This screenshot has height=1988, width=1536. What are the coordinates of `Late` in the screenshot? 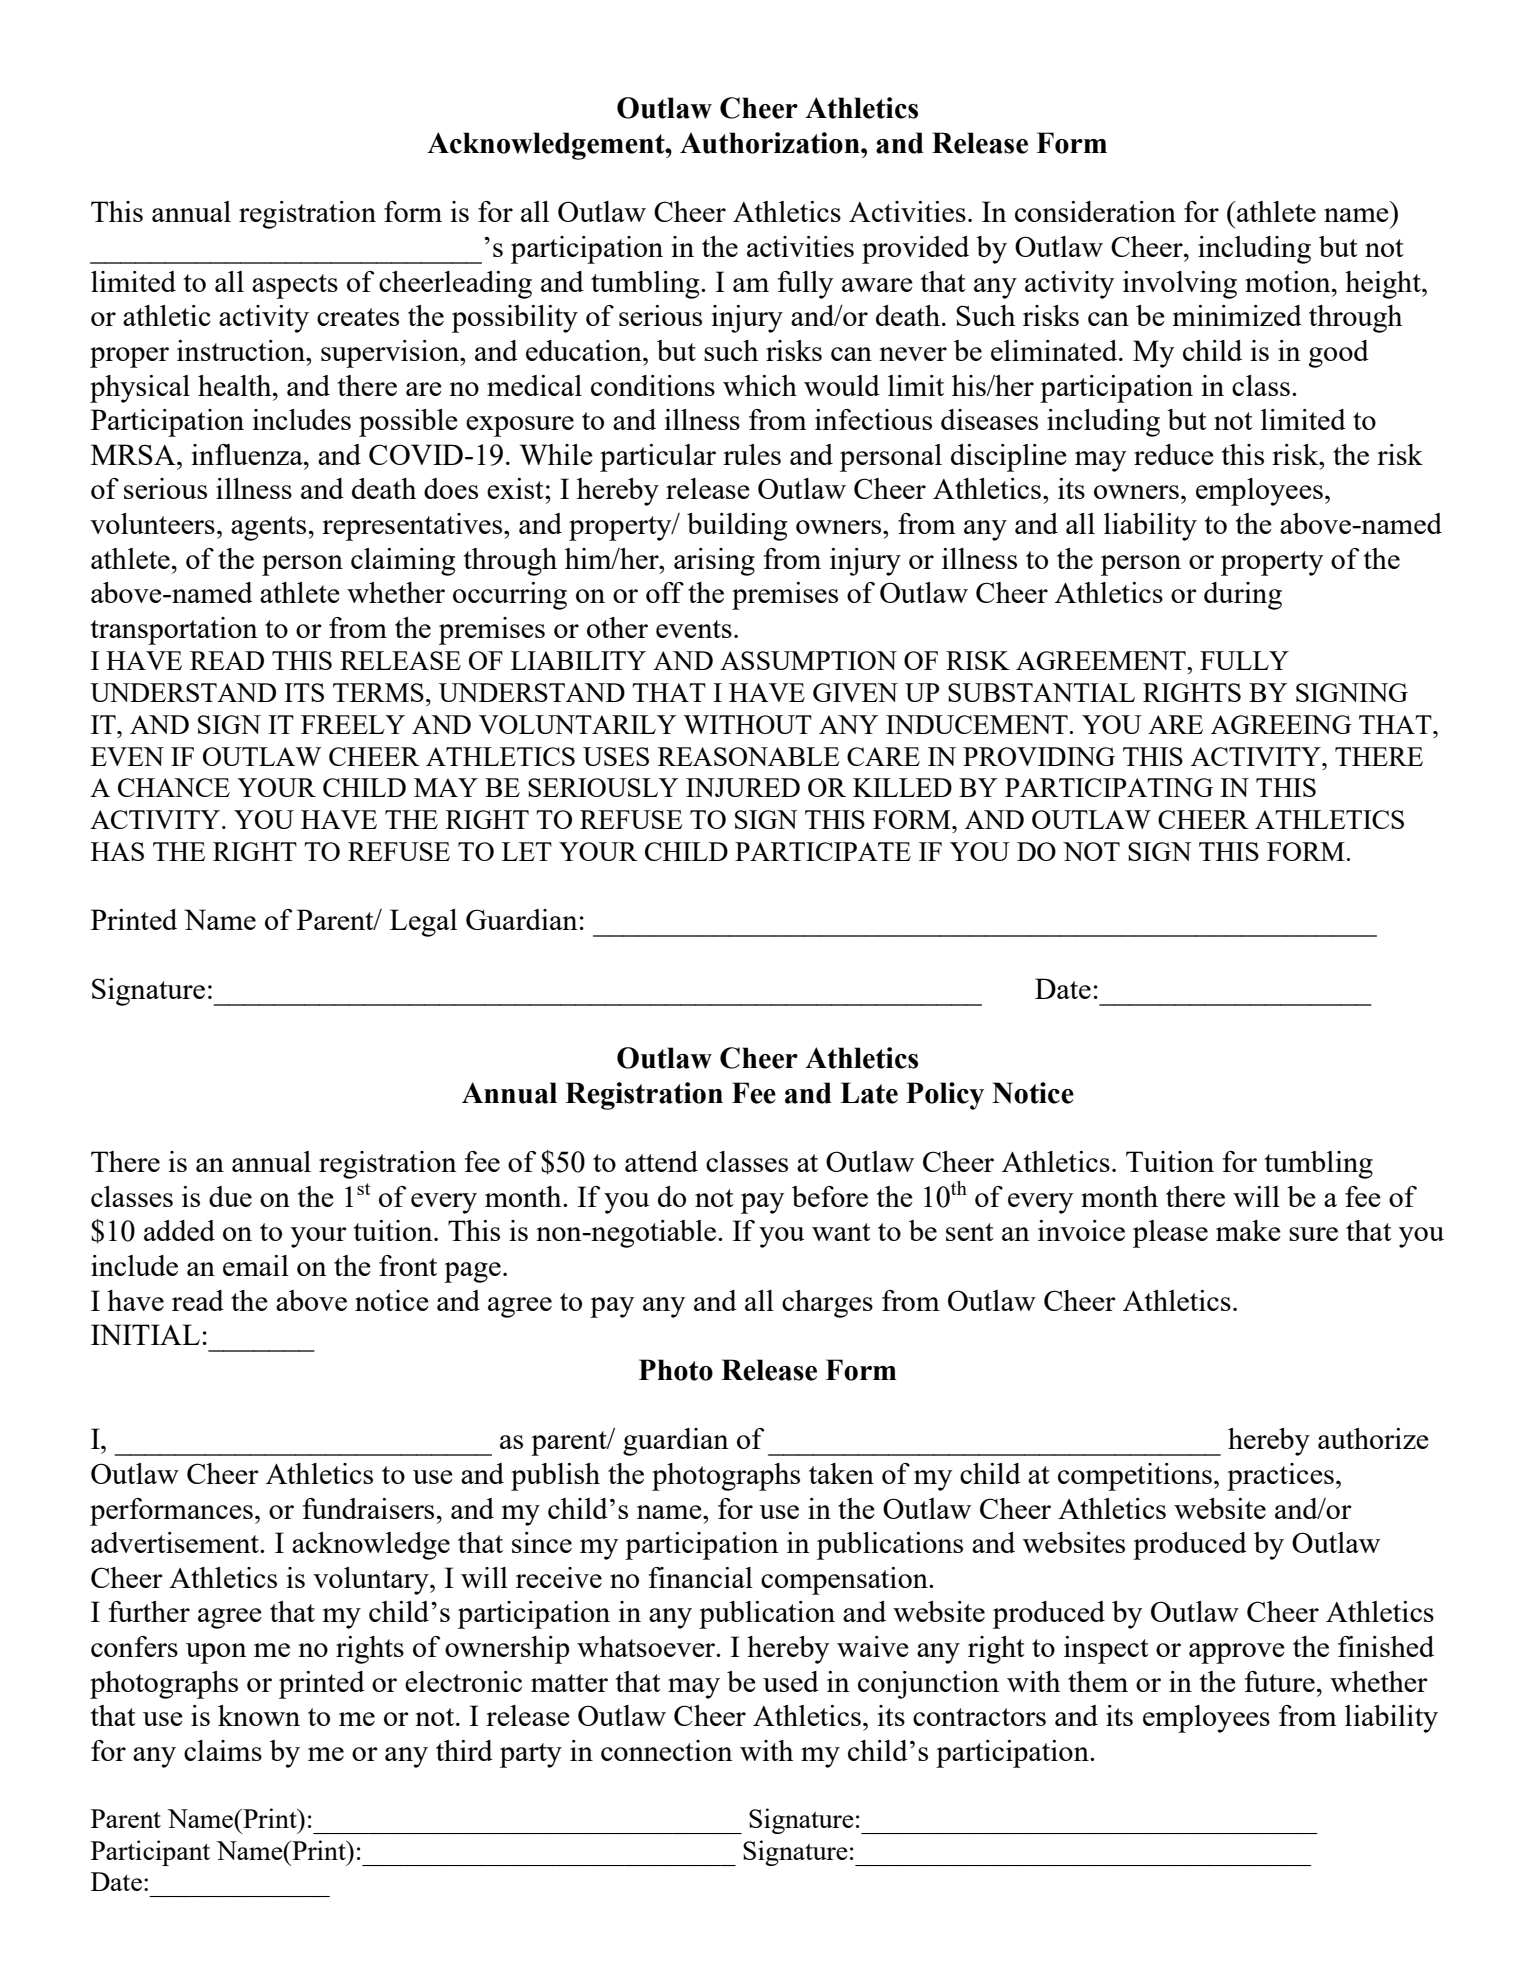 It's located at (869, 1093).
